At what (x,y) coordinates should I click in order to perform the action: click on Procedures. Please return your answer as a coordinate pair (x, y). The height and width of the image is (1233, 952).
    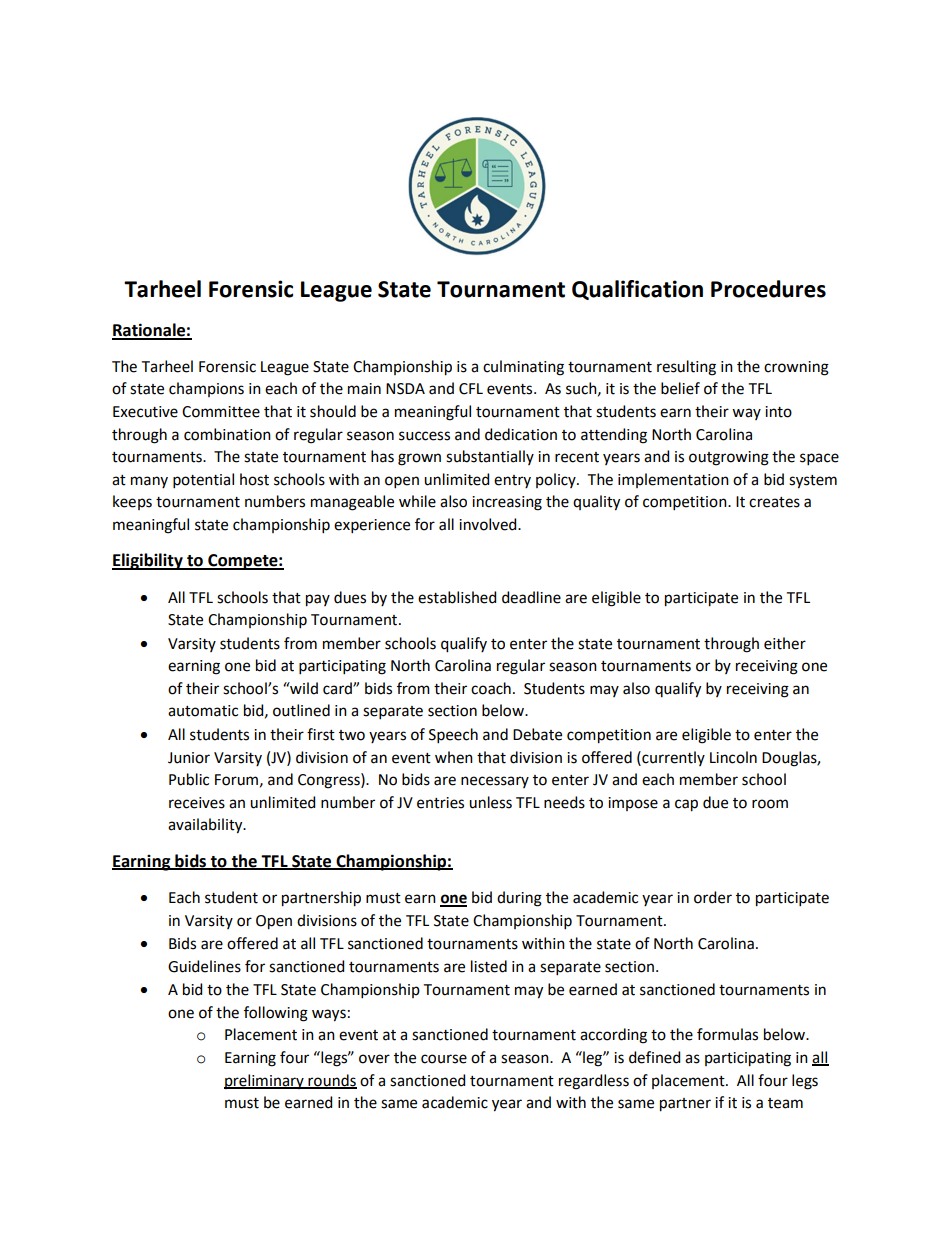
    Looking at the image, I should click on (768, 289).
